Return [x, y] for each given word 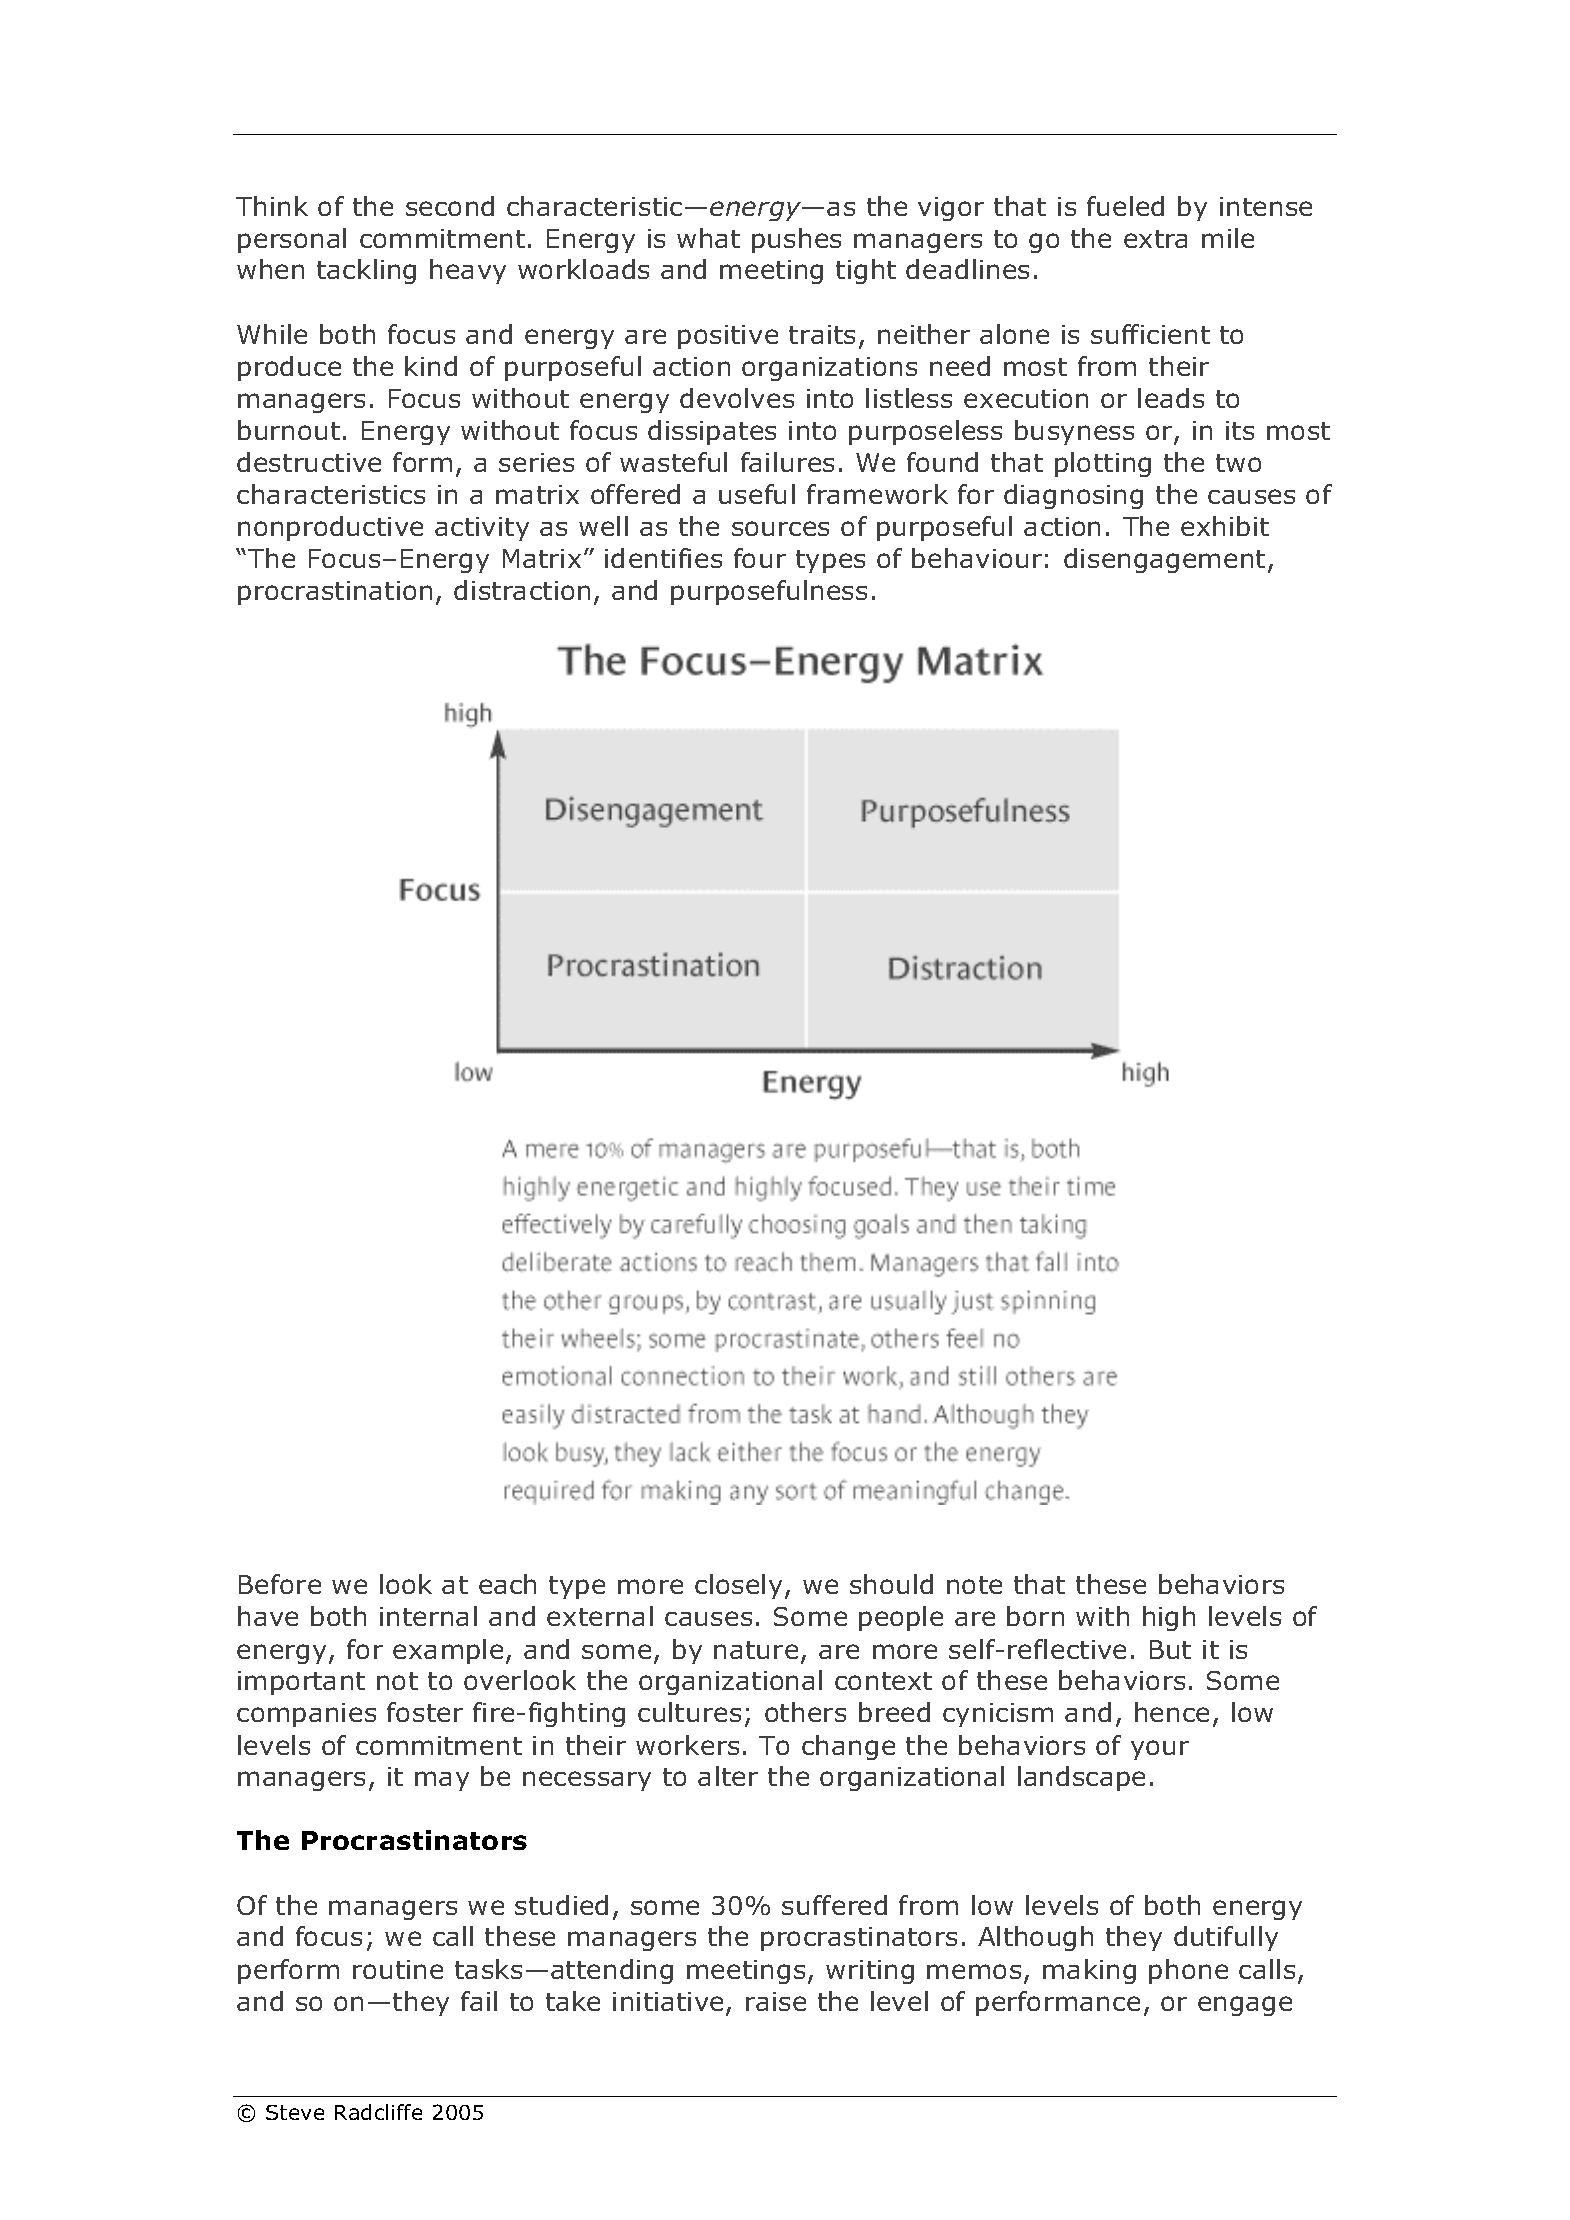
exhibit [1225, 526]
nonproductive [330, 528]
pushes [796, 240]
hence [1172, 1712]
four [760, 558]
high [1169, 1618]
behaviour [977, 558]
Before [280, 1584]
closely [740, 1586]
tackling [366, 271]
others [805, 1712]
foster [425, 1712]
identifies [663, 558]
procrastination [335, 593]
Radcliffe [378, 2112]
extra [1155, 239]
